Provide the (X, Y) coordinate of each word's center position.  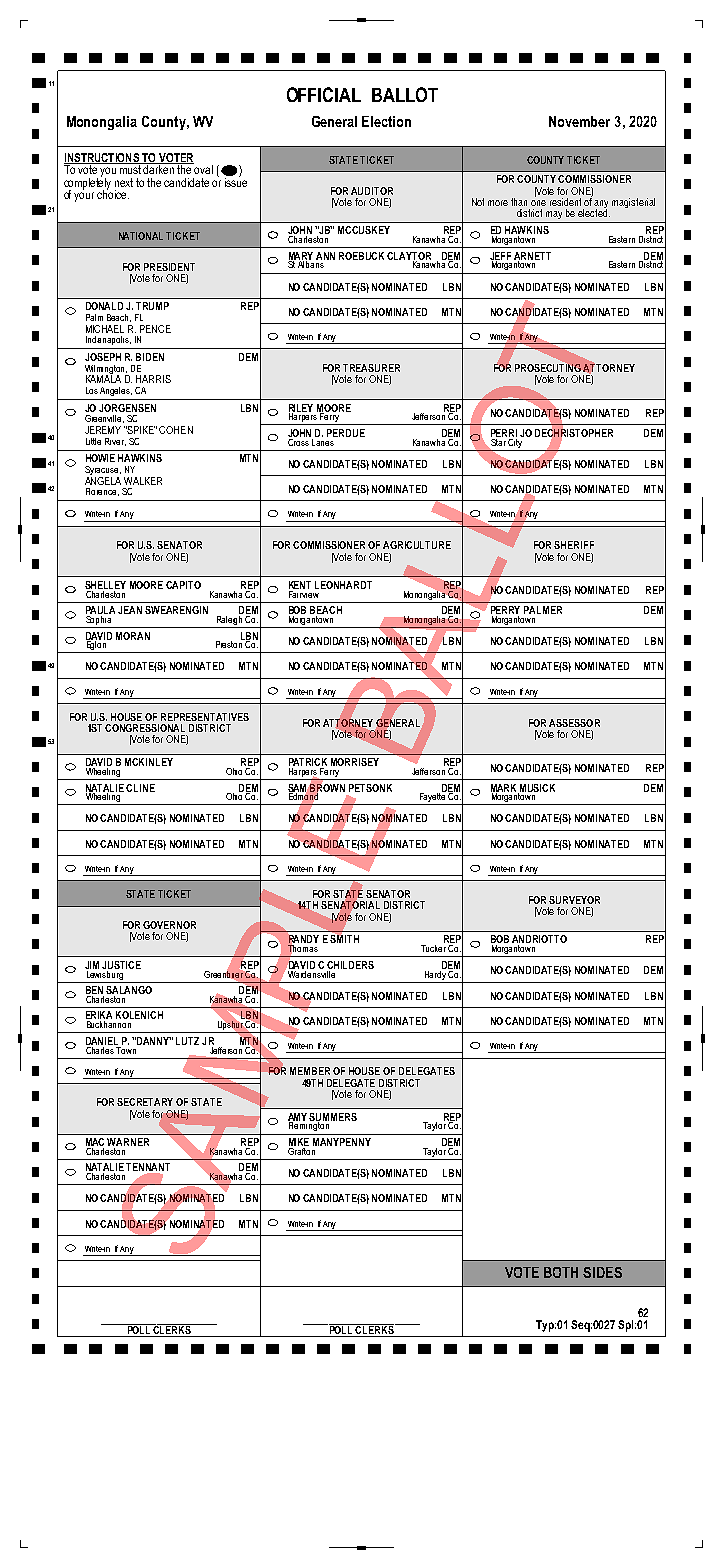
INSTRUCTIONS (102, 158)
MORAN (133, 636)
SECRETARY (145, 1102)
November (579, 121)
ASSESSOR (574, 723)
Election (386, 121)
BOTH (561, 1272)
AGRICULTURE (417, 545)
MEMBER (310, 1071)
